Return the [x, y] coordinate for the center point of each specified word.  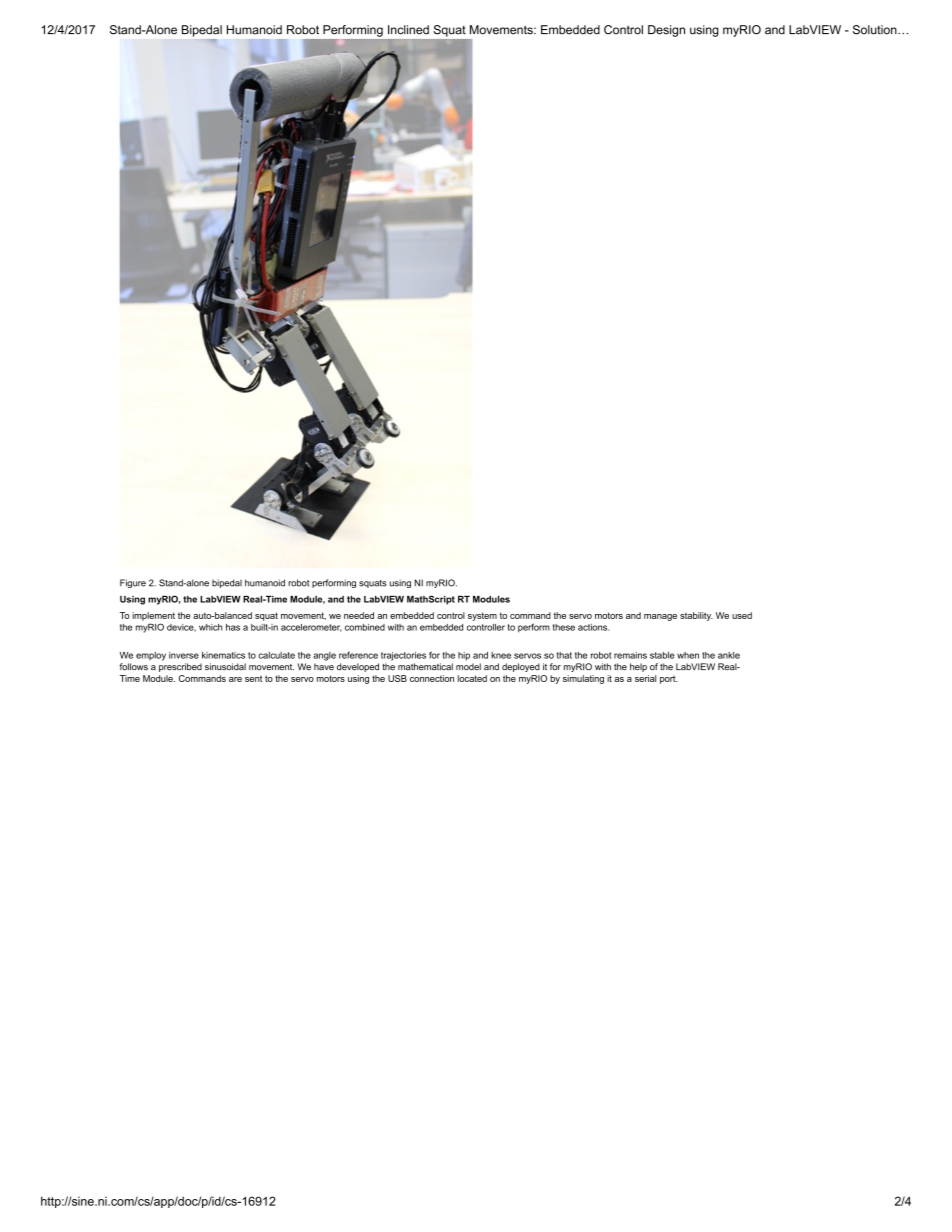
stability [696, 616]
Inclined [408, 30]
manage [660, 617]
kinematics [223, 655]
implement [153, 616]
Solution [875, 30]
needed [359, 615]
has [233, 627]
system [482, 616]
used [742, 615]
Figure [133, 583]
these [564, 627]
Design [666, 31]
